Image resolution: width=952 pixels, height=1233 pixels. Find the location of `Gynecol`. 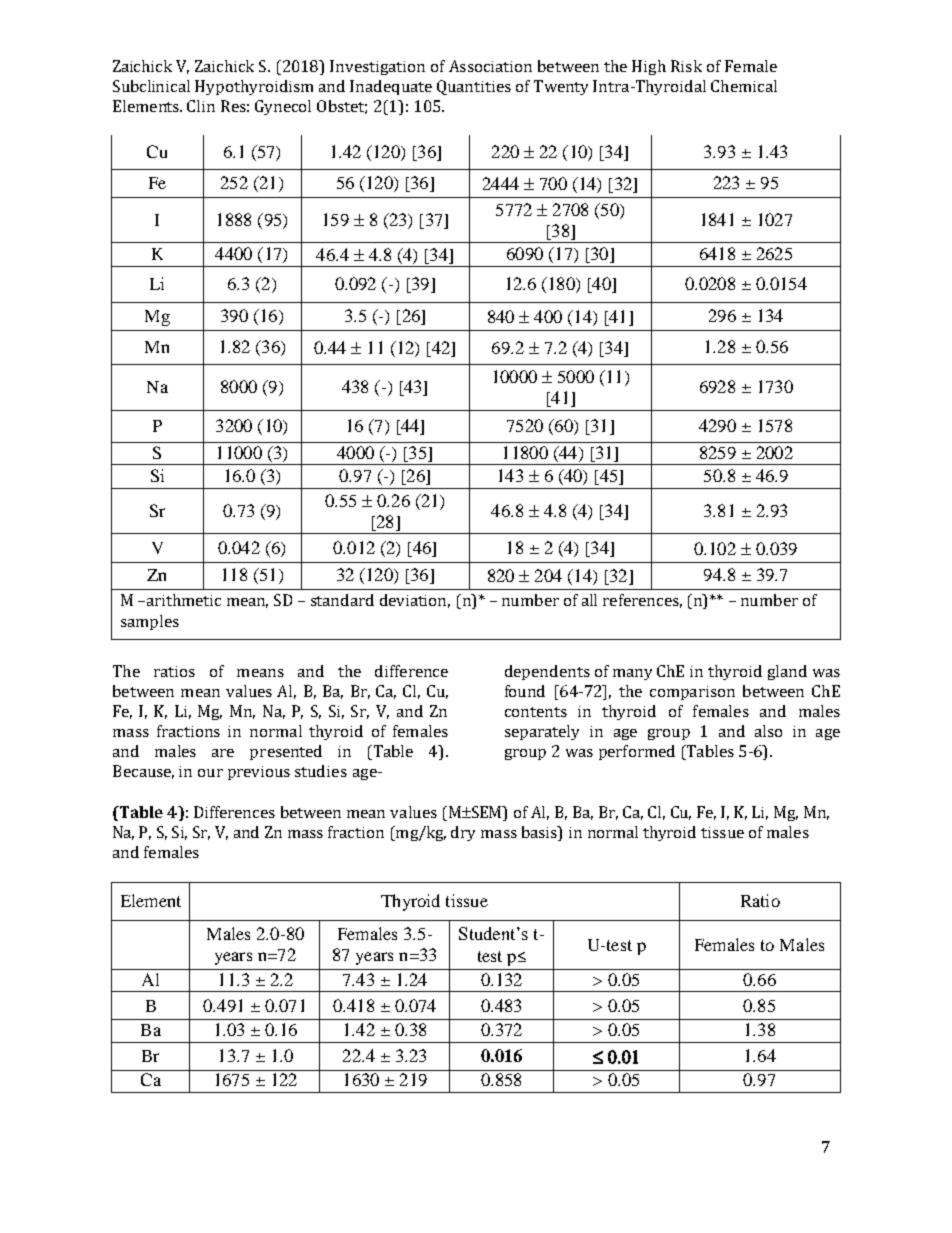

Gynecol is located at coordinates (283, 107).
